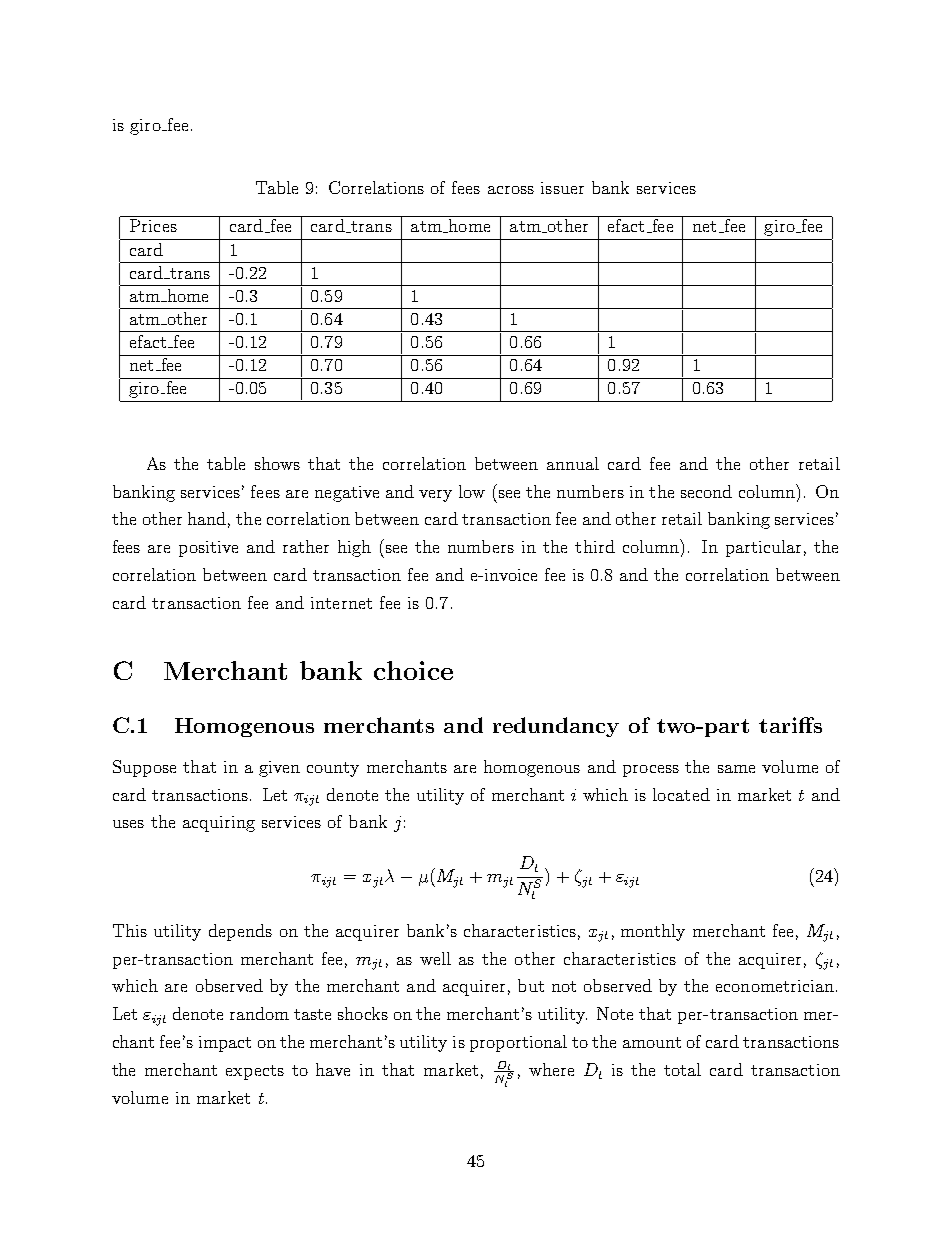 This document has height=1233, width=952. What do you see at coordinates (413, 670) in the document?
I see `choice` at bounding box center [413, 670].
